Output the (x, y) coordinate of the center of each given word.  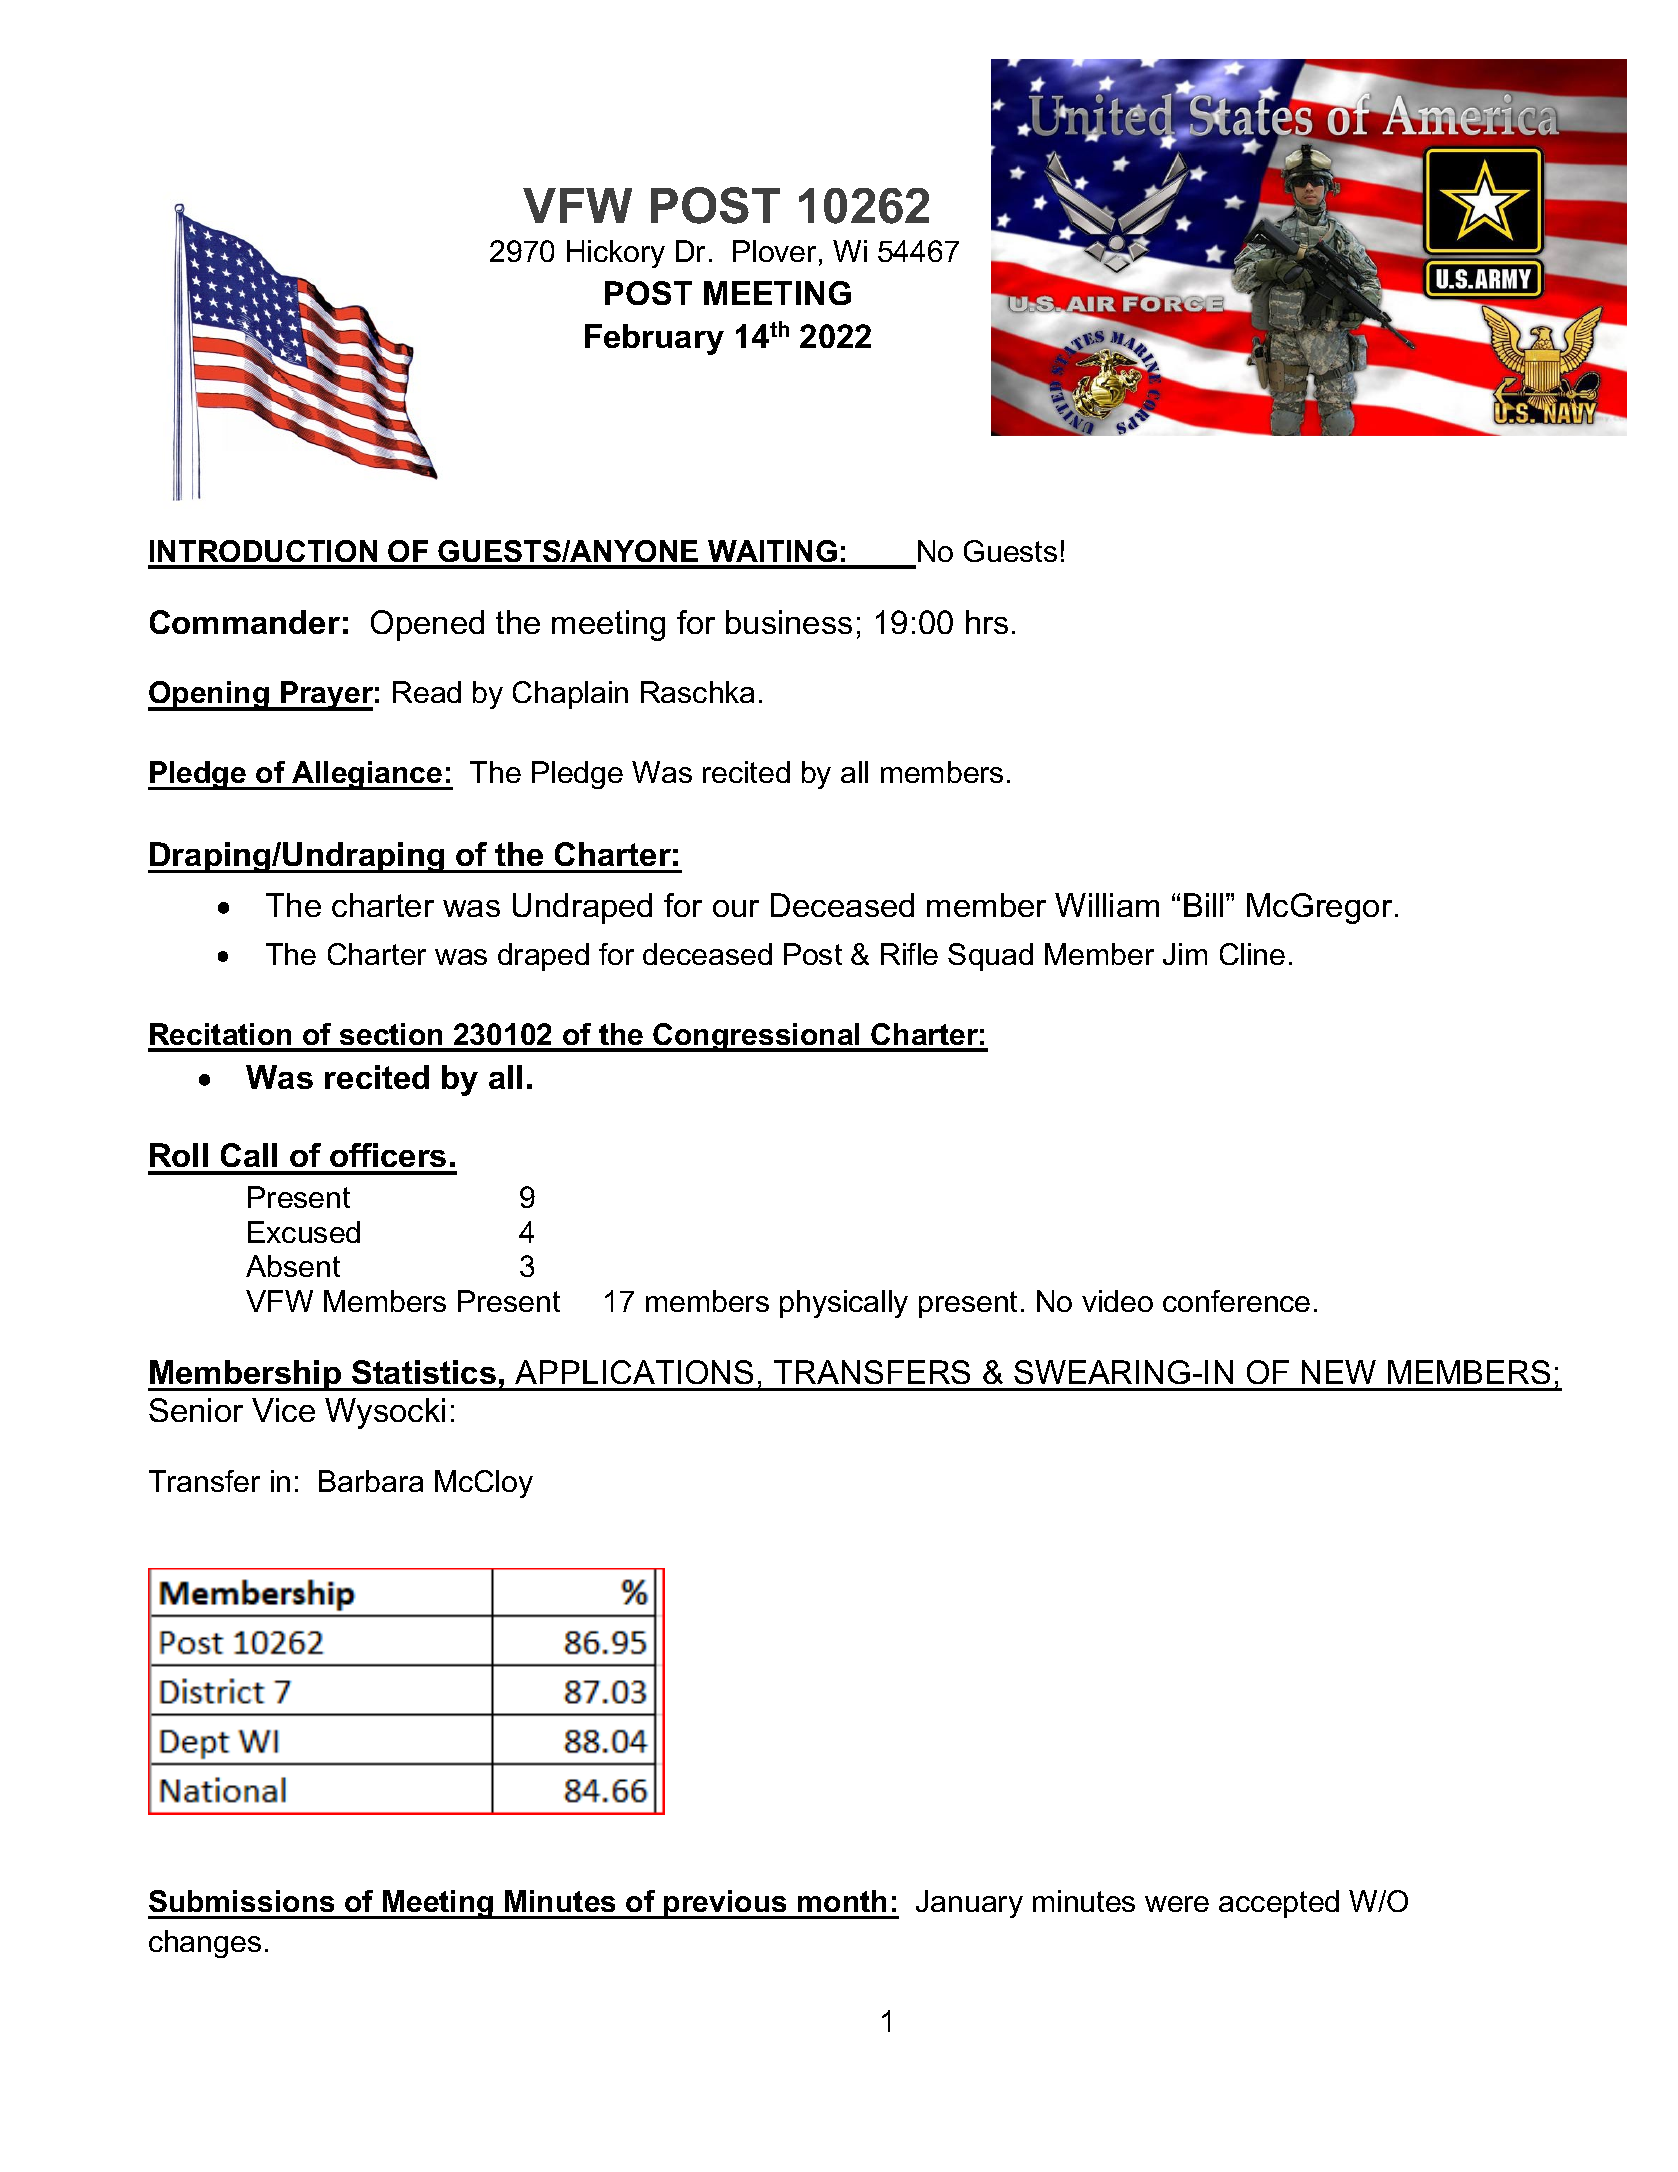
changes (205, 1944)
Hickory (616, 254)
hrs (987, 622)
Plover (774, 251)
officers (388, 1155)
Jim (1185, 954)
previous (725, 1904)
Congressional (757, 1037)
